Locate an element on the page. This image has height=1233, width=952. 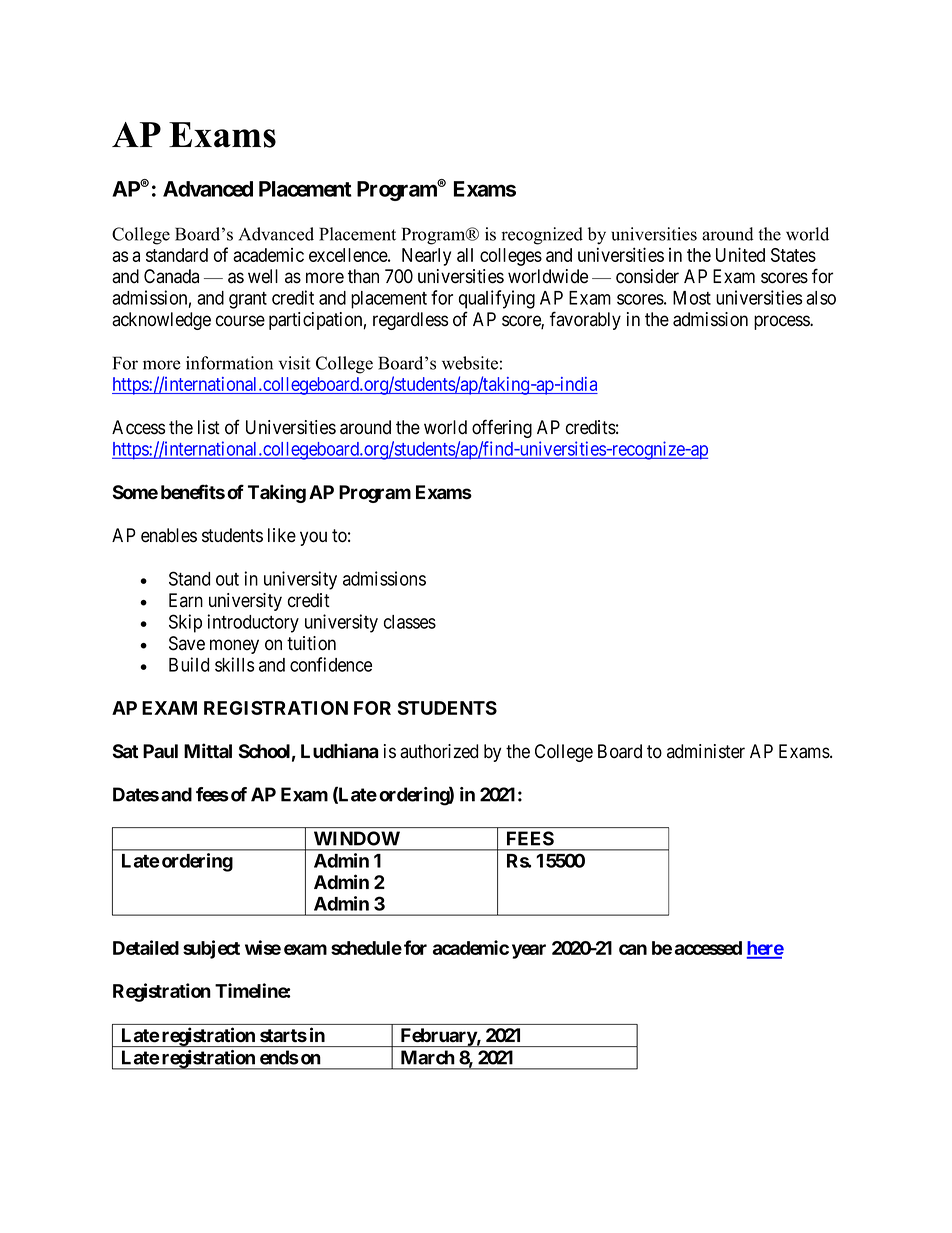
classes is located at coordinates (410, 622).
